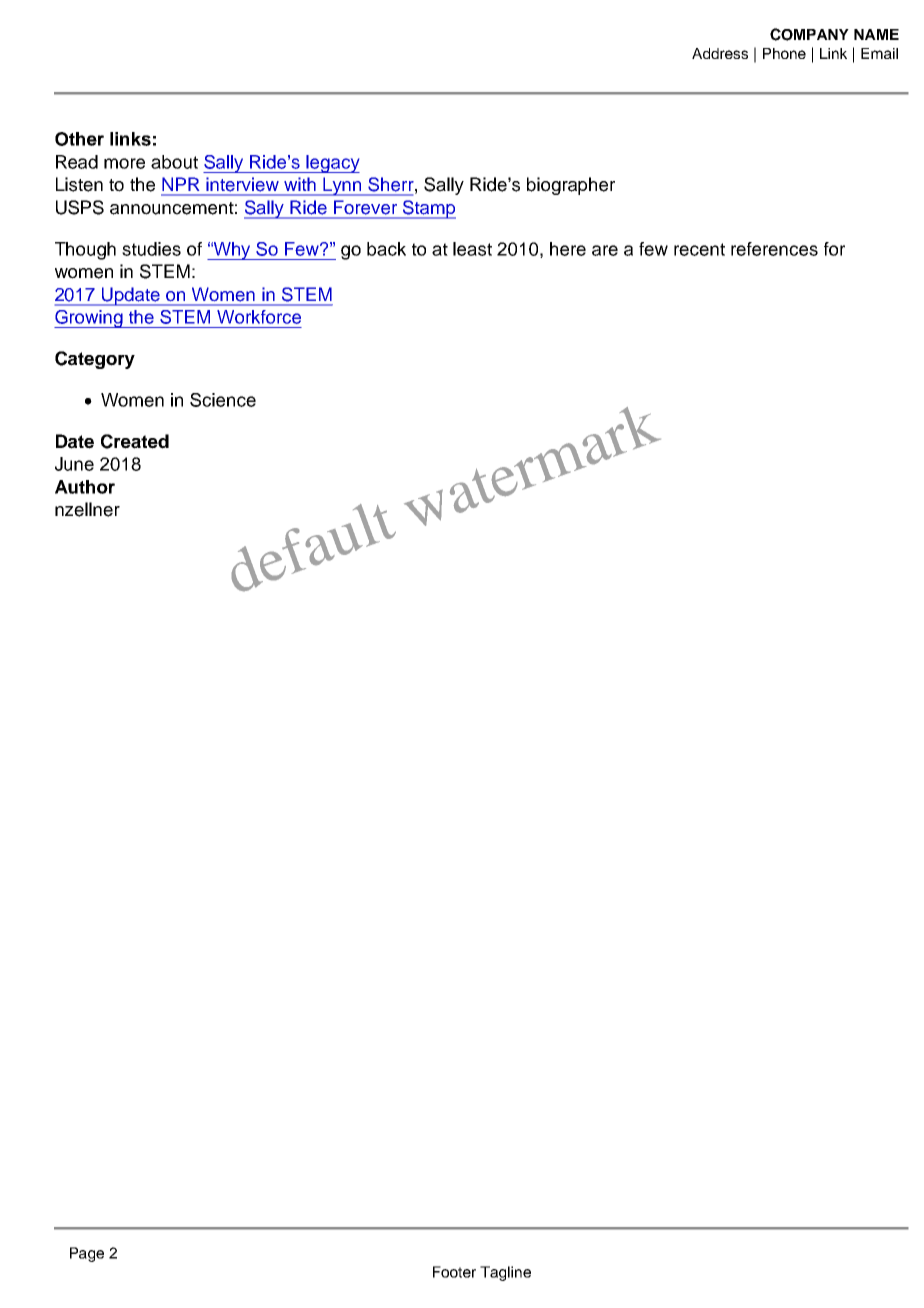  What do you see at coordinates (571, 186) in the image?
I see `biographer` at bounding box center [571, 186].
